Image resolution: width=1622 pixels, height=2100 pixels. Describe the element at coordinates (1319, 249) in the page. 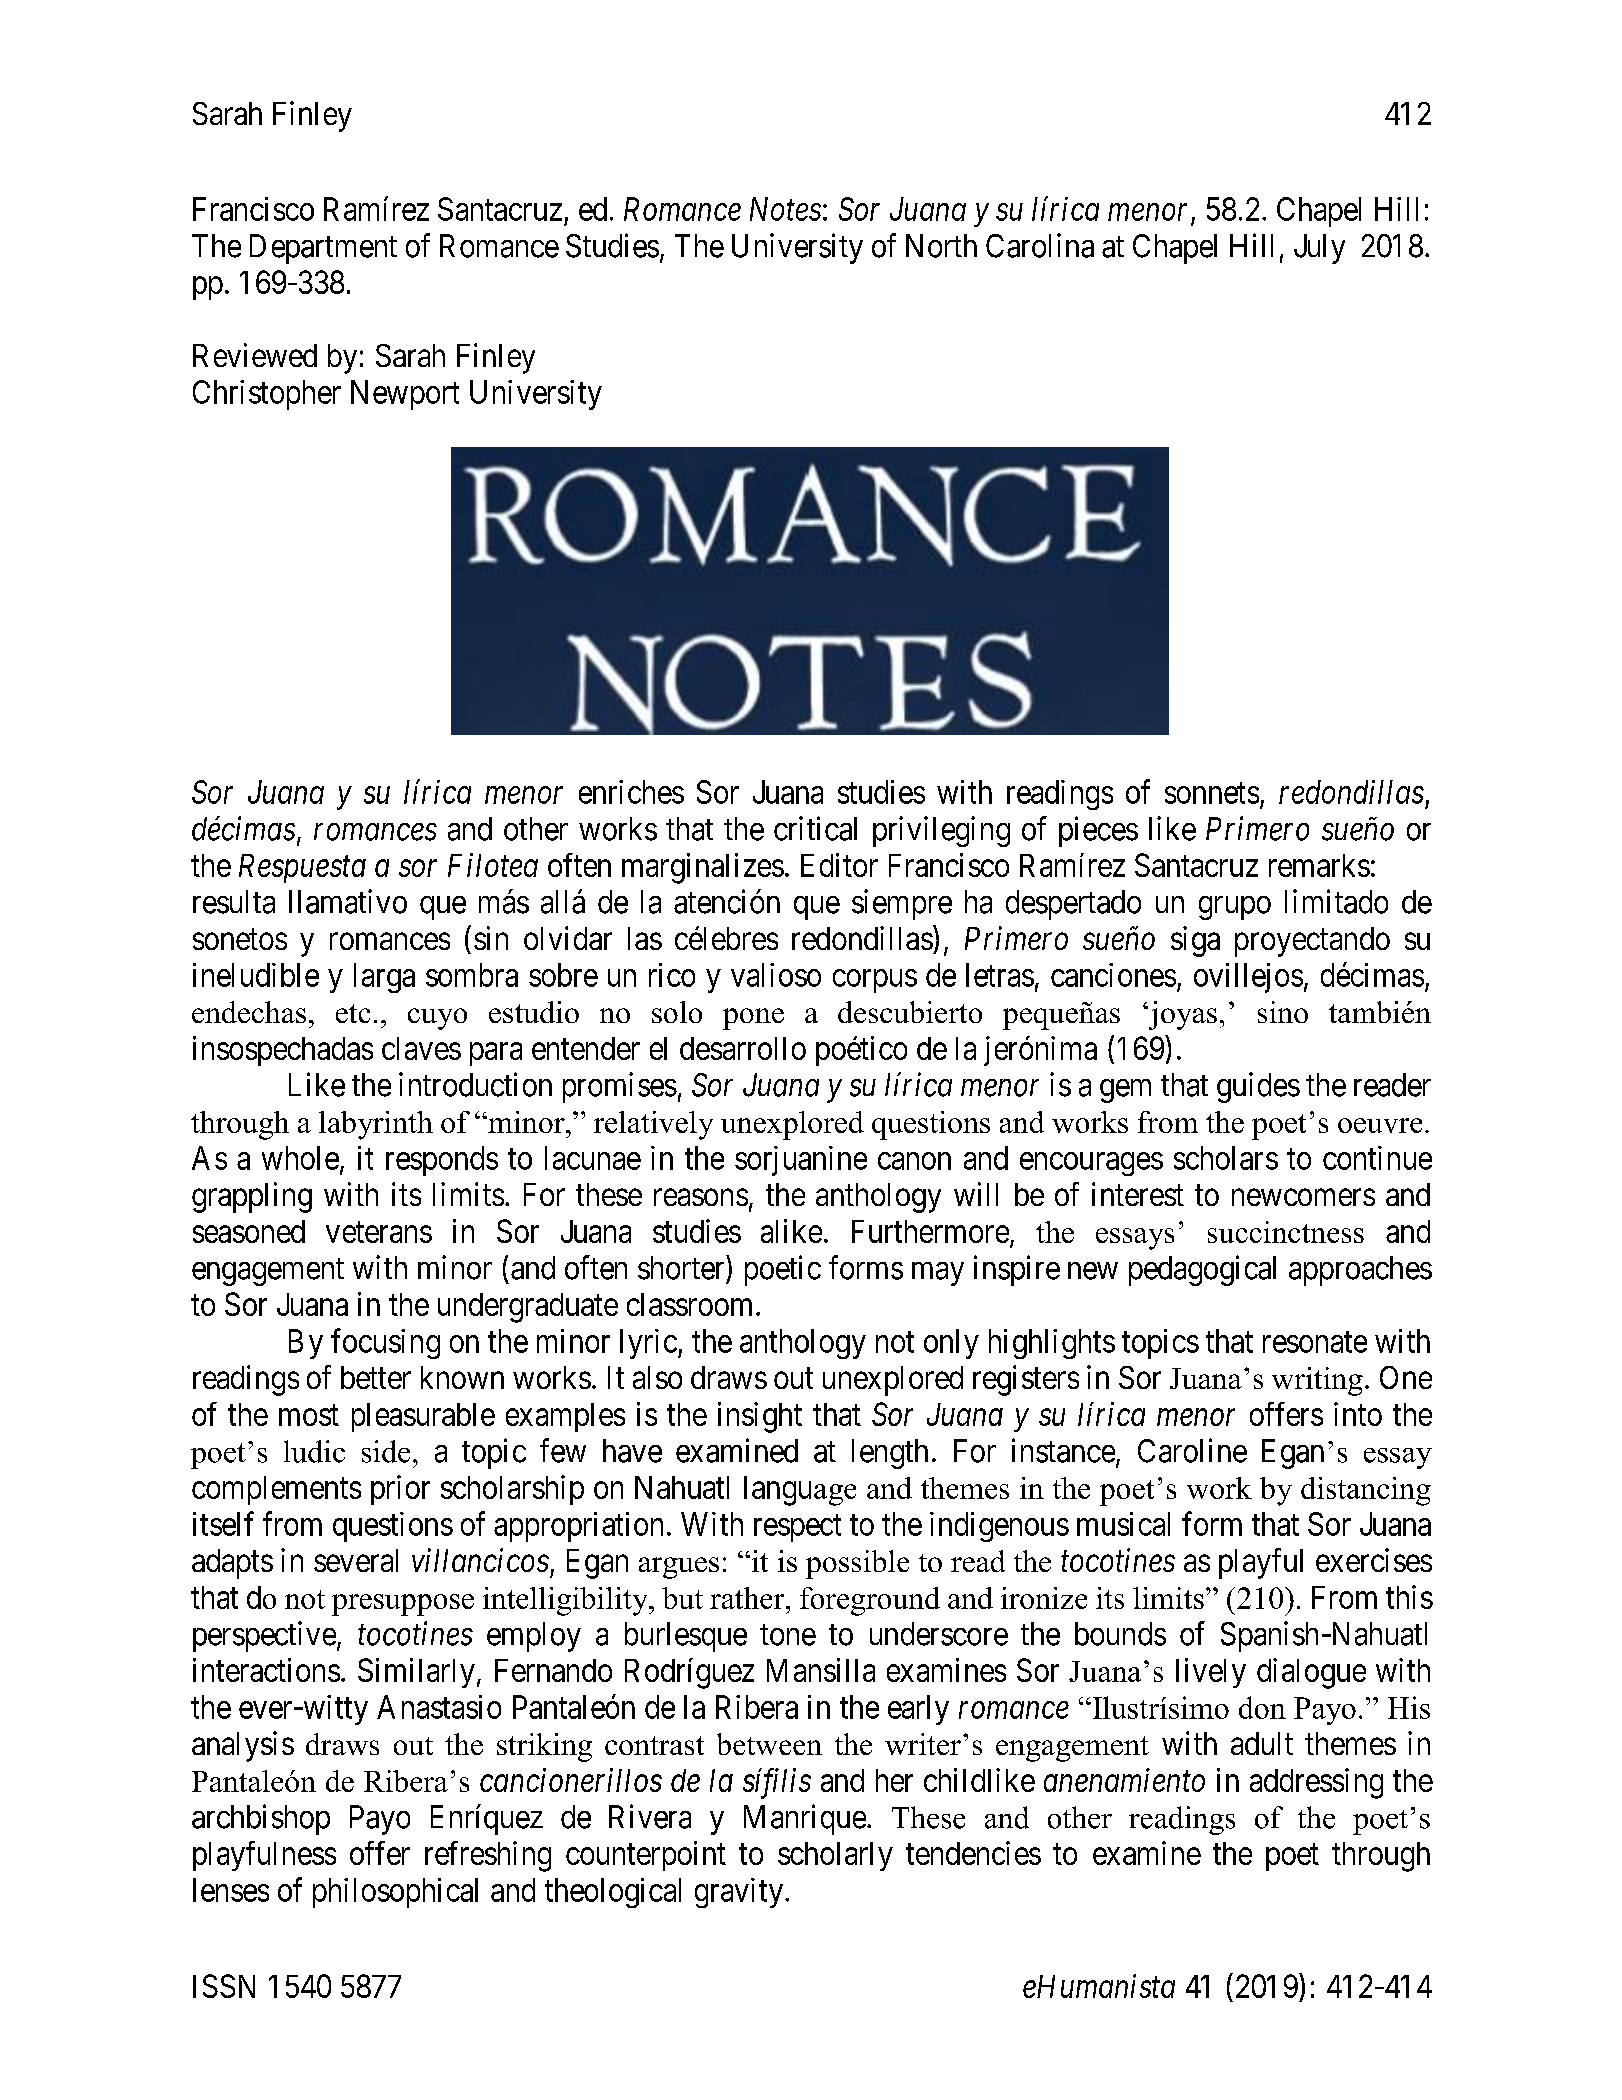

I see `July` at that location.
